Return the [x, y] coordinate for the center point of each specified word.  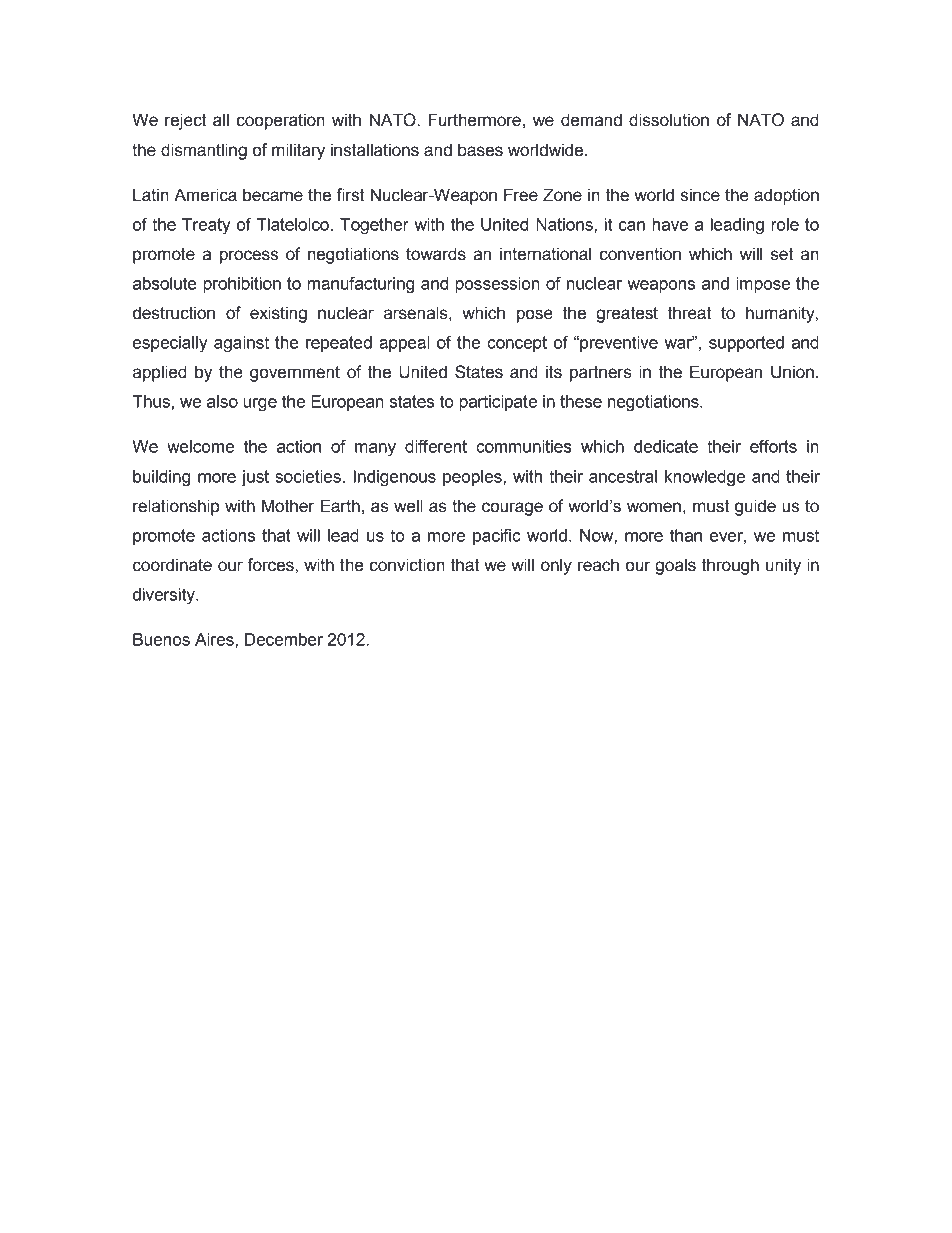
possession [497, 285]
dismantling [204, 151]
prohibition [242, 285]
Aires [215, 639]
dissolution [669, 120]
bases [480, 150]
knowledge [705, 478]
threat [689, 313]
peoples [473, 478]
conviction [407, 565]
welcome [200, 446]
